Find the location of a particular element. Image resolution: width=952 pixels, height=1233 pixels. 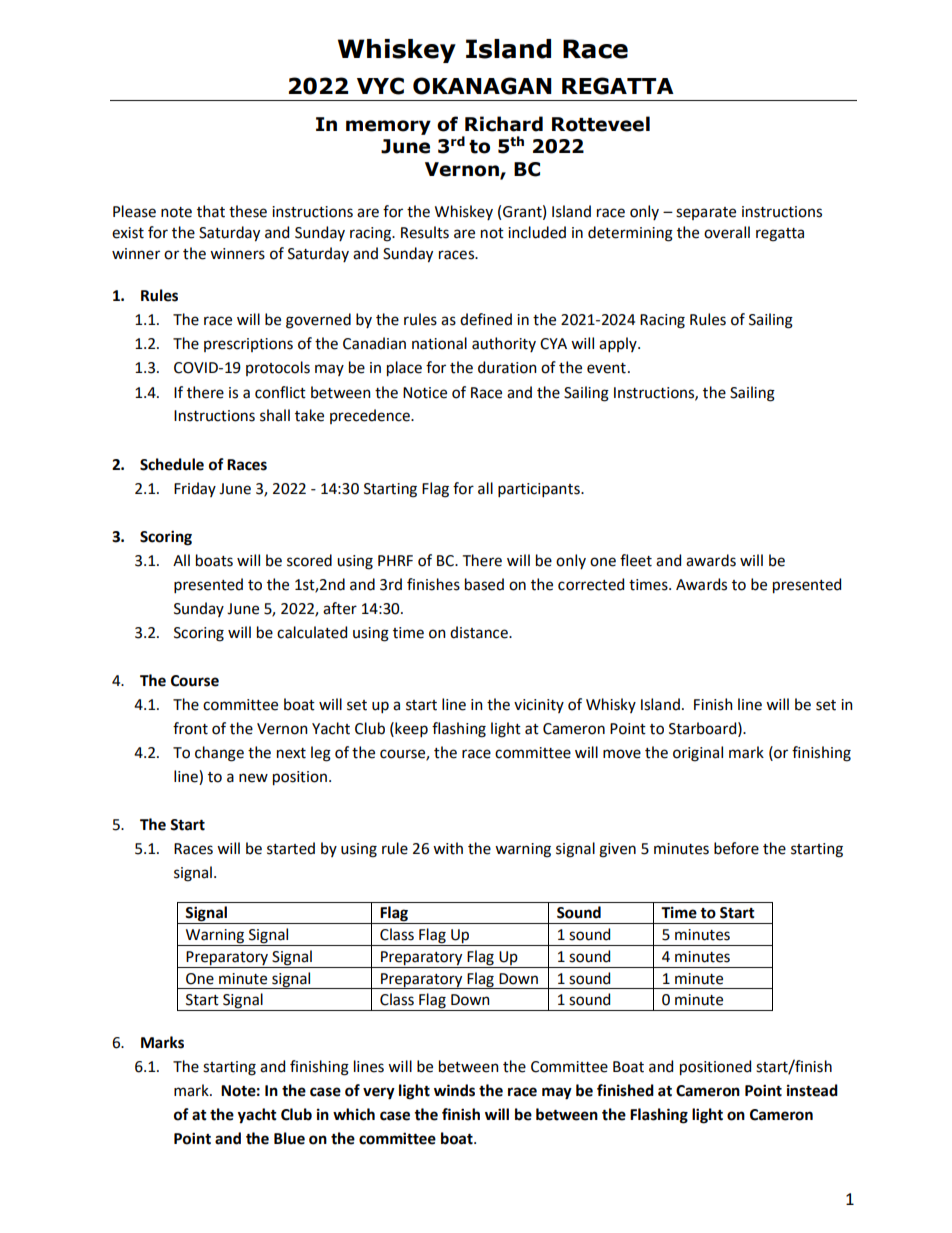

separate is located at coordinates (706, 213).
